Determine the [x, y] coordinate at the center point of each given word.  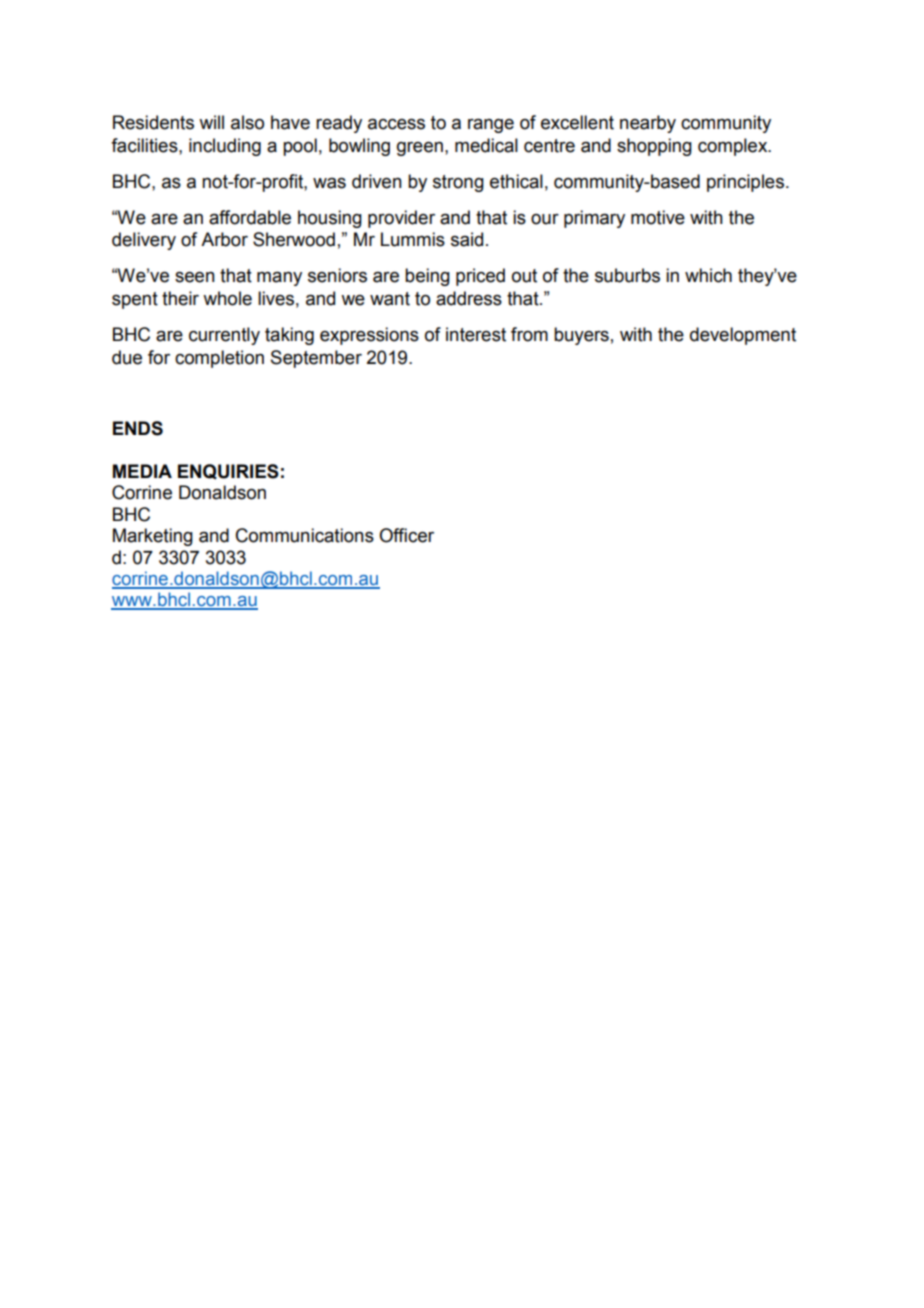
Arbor [224, 239]
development [743, 336]
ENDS [138, 428]
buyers [581, 336]
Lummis [413, 239]
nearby [648, 124]
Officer [406, 535]
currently [224, 336]
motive [658, 217]
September [316, 359]
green [420, 149]
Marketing [153, 537]
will [211, 122]
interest [476, 334]
